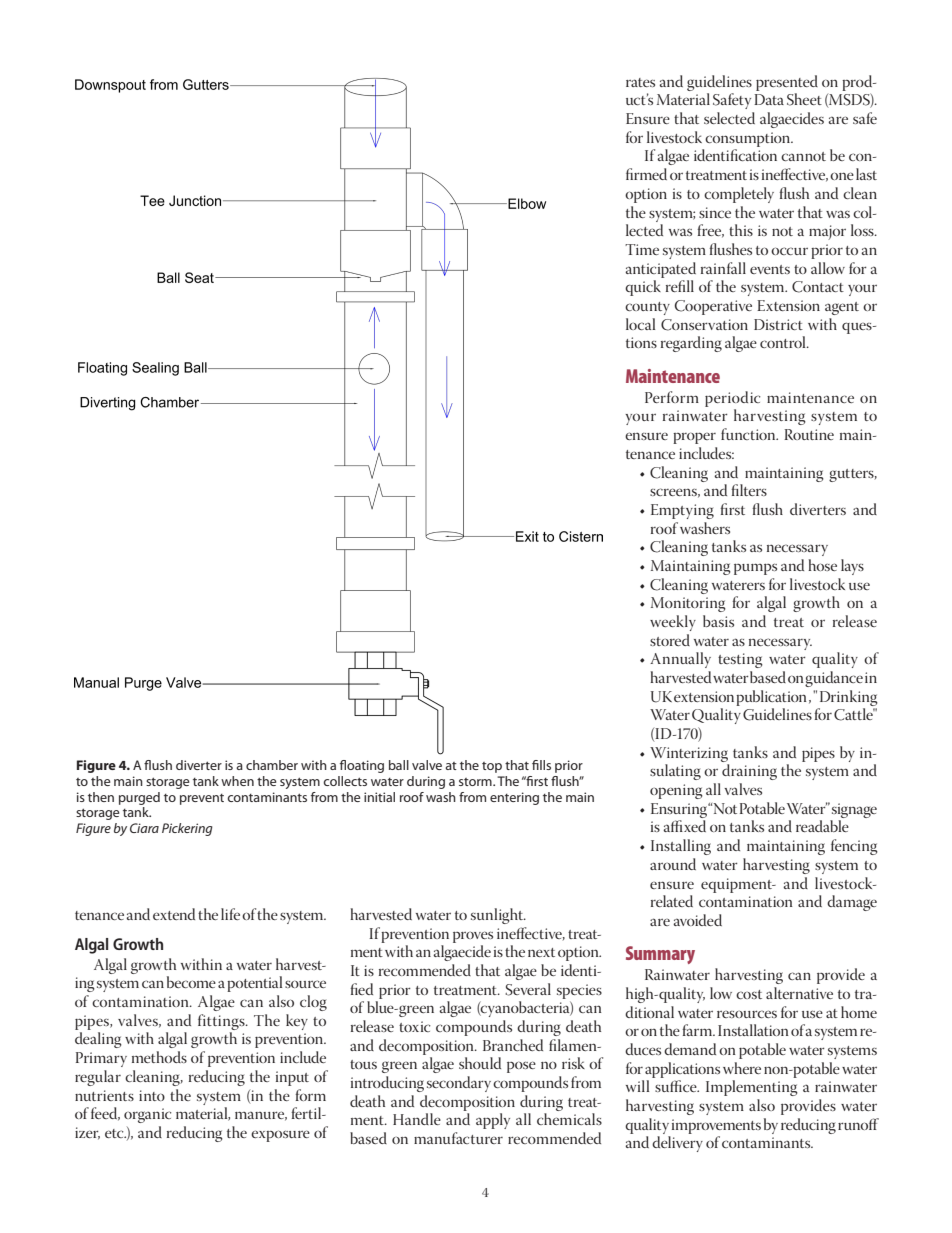 This screenshot has width=952, height=1233. What do you see at coordinates (187, 829) in the screenshot?
I see `Pickering` at bounding box center [187, 829].
